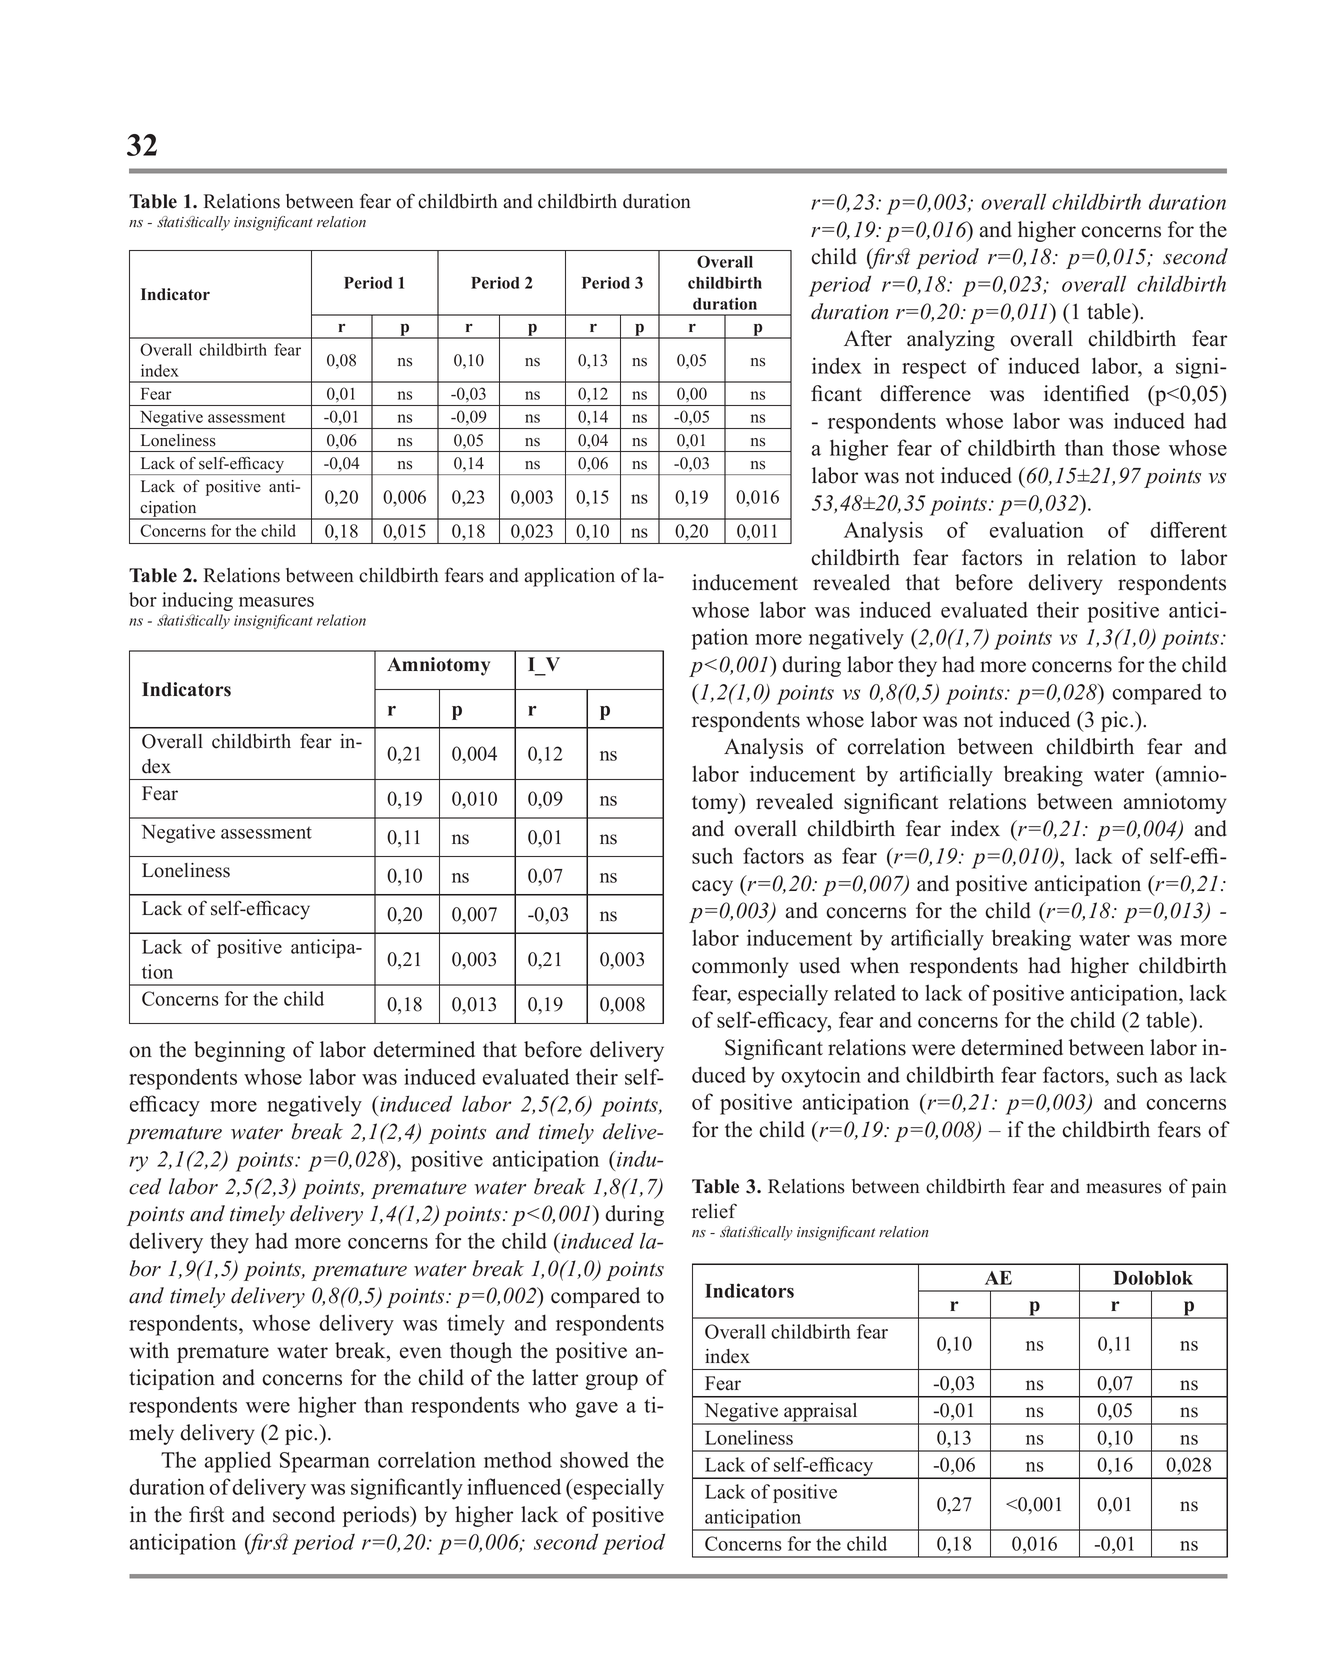 This screenshot has height=1680, width=1324. Describe the element at coordinates (934, 369) in the screenshot. I see `respect` at that location.
